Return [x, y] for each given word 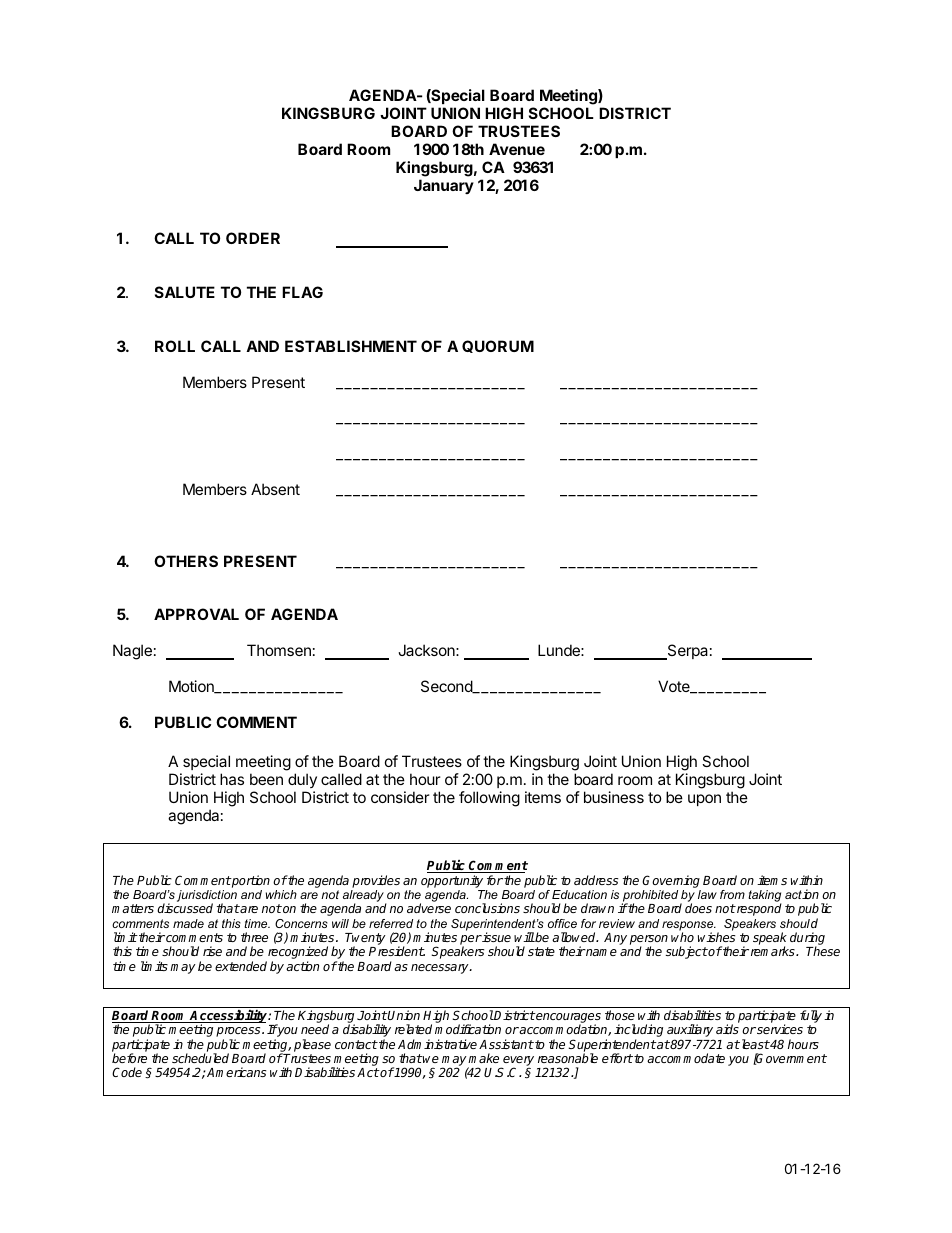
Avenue [517, 149]
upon [704, 800]
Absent [275, 489]
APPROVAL [196, 614]
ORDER [253, 238]
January [444, 186]
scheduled [200, 1058]
